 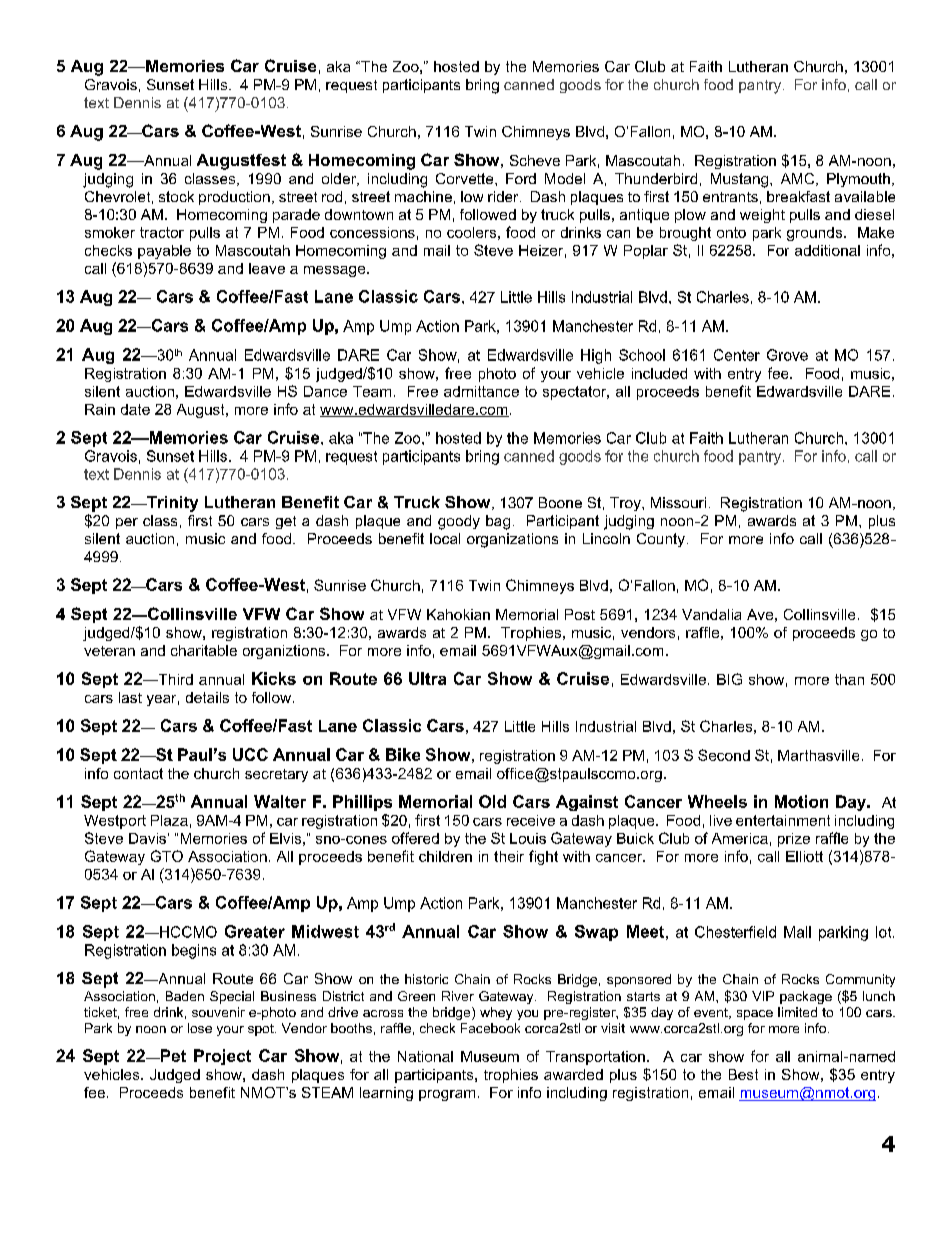 What do you see at coordinates (724, 755) in the screenshot?
I see `Second` at bounding box center [724, 755].
